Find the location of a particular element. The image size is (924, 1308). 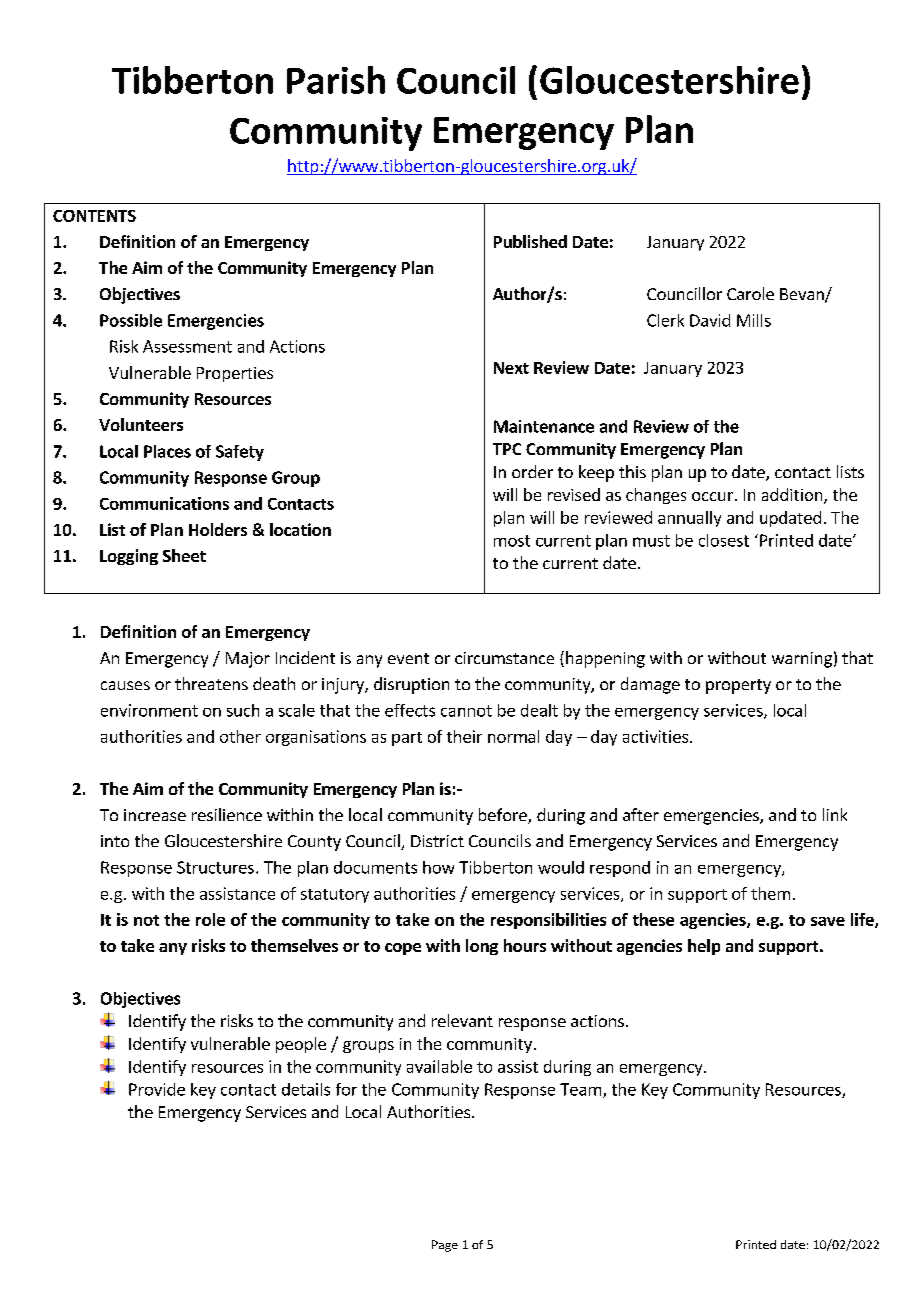

Page is located at coordinates (445, 1246).
